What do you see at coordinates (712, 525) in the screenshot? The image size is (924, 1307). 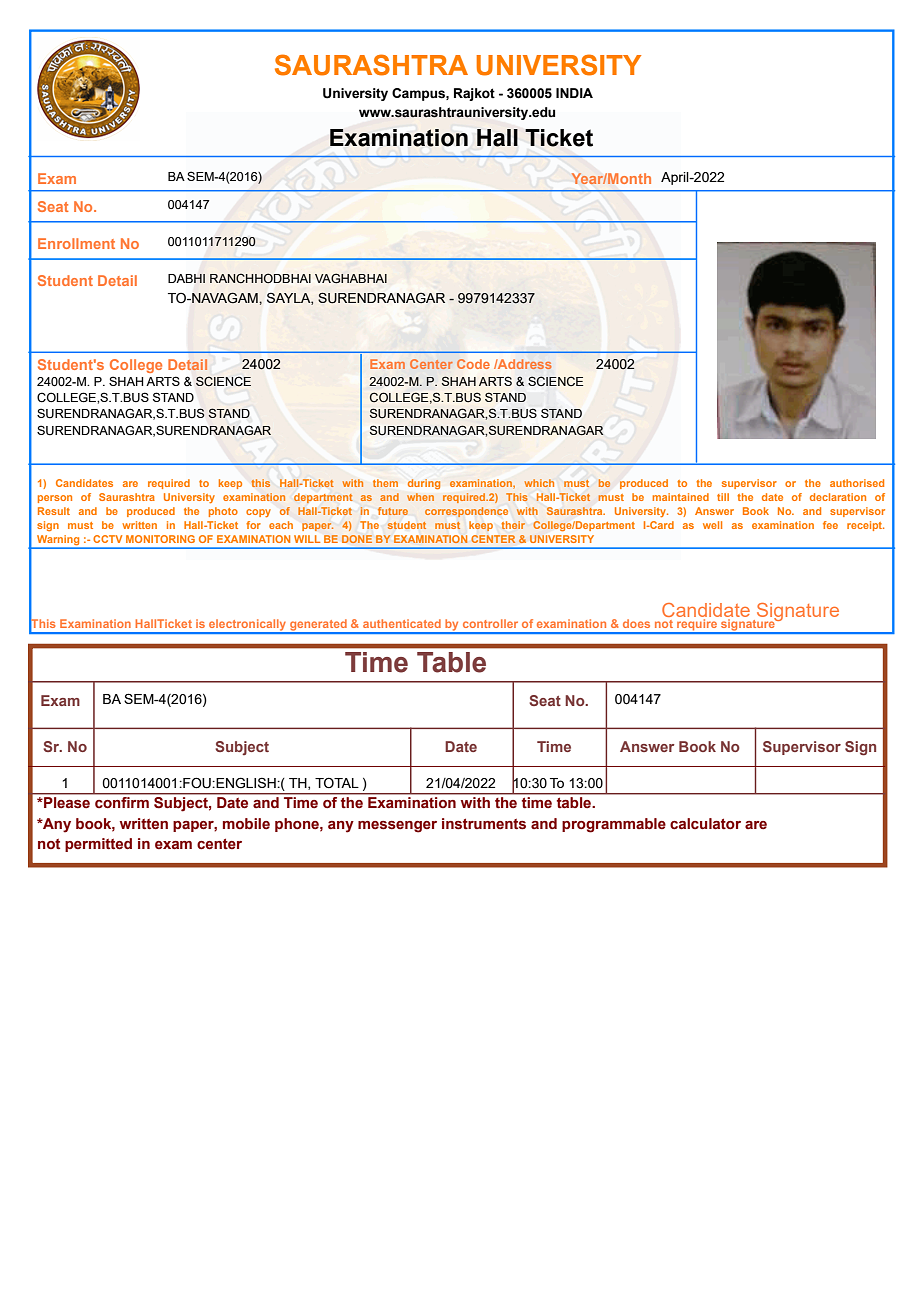 I see `well` at bounding box center [712, 525].
